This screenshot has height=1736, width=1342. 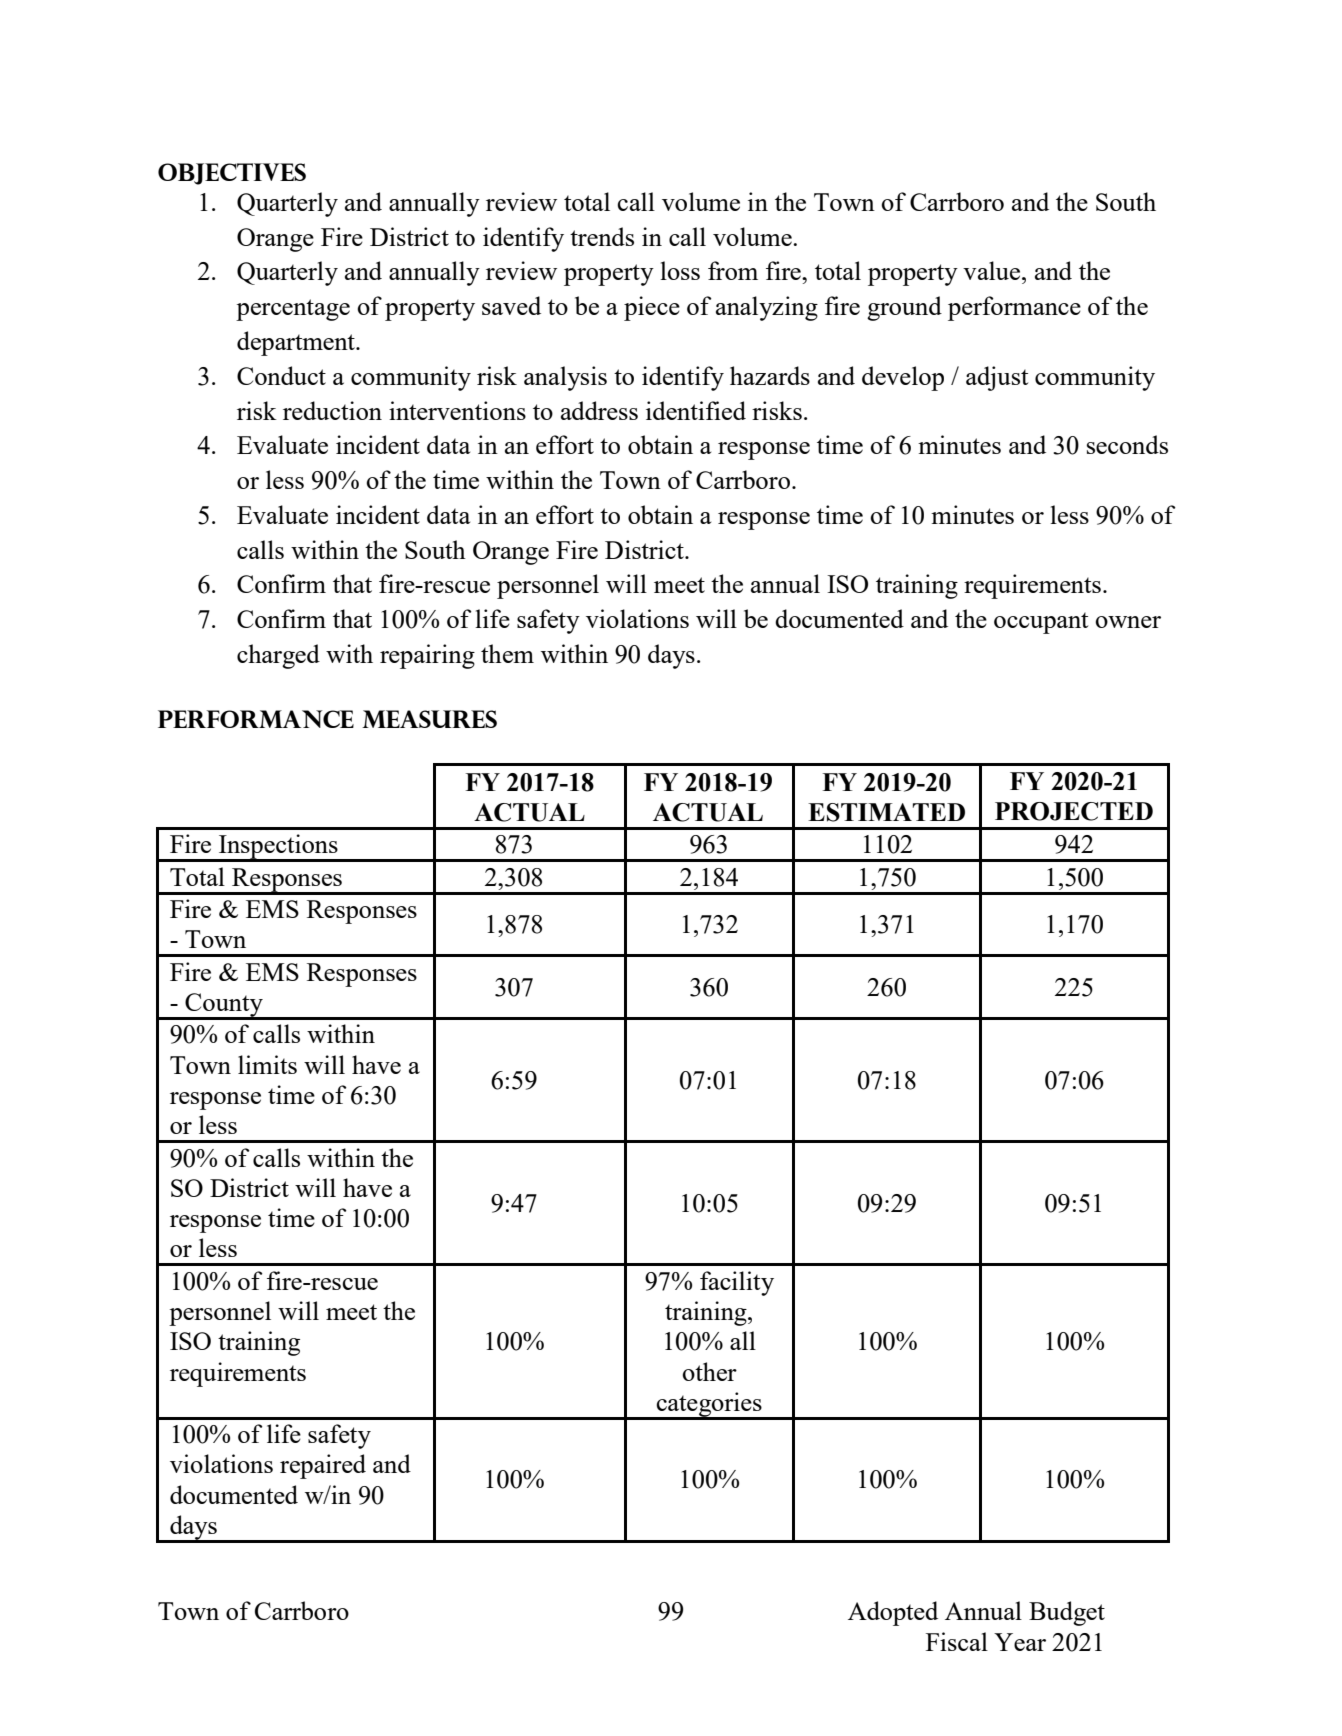 I want to click on charged, so click(x=278, y=656).
